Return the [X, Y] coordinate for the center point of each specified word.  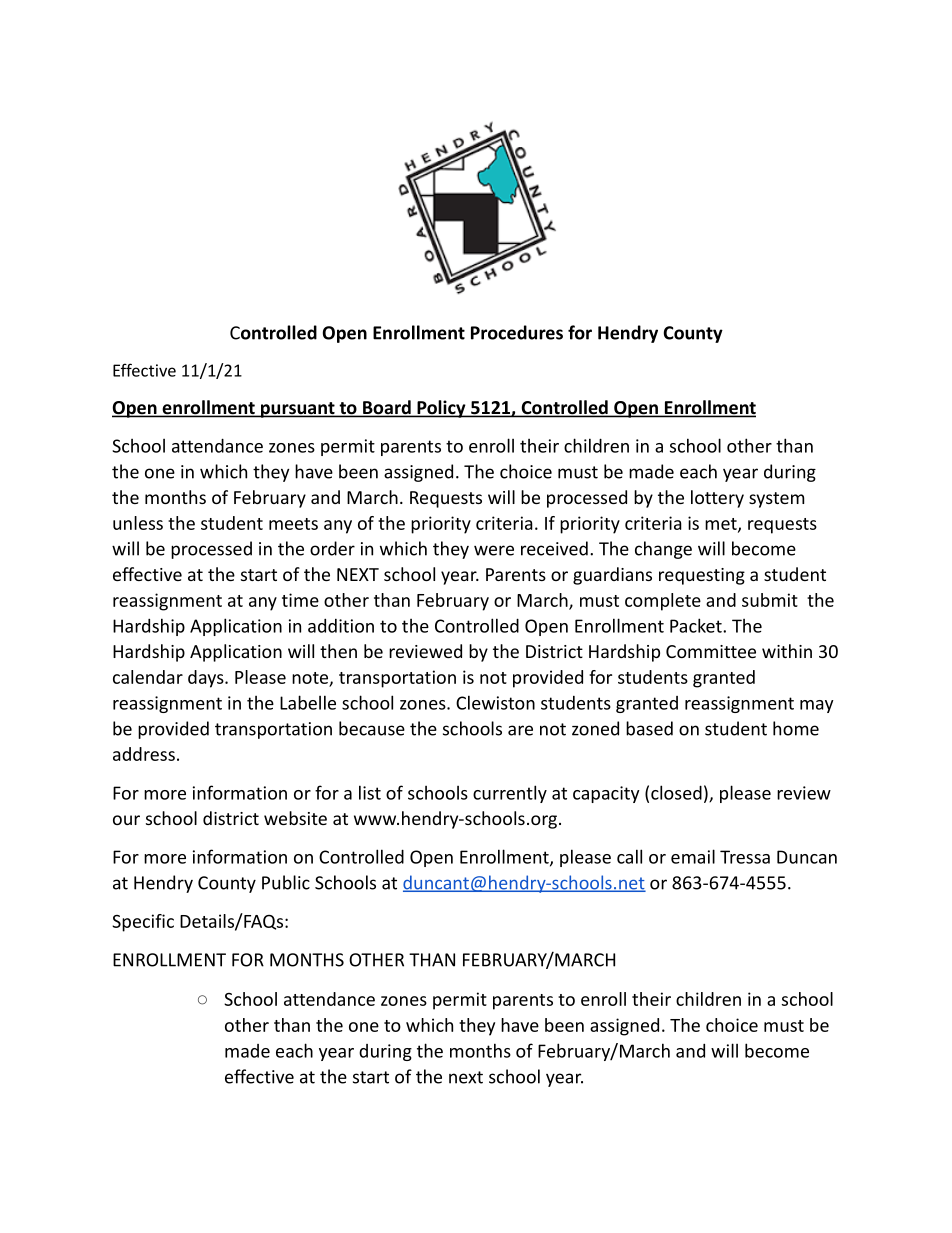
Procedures [517, 332]
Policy [441, 409]
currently [510, 794]
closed [676, 792]
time [300, 600]
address [144, 754]
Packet [697, 625]
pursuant [298, 410]
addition [341, 626]
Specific [143, 923]
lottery [717, 499]
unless [138, 523]
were [494, 550]
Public [286, 882]
